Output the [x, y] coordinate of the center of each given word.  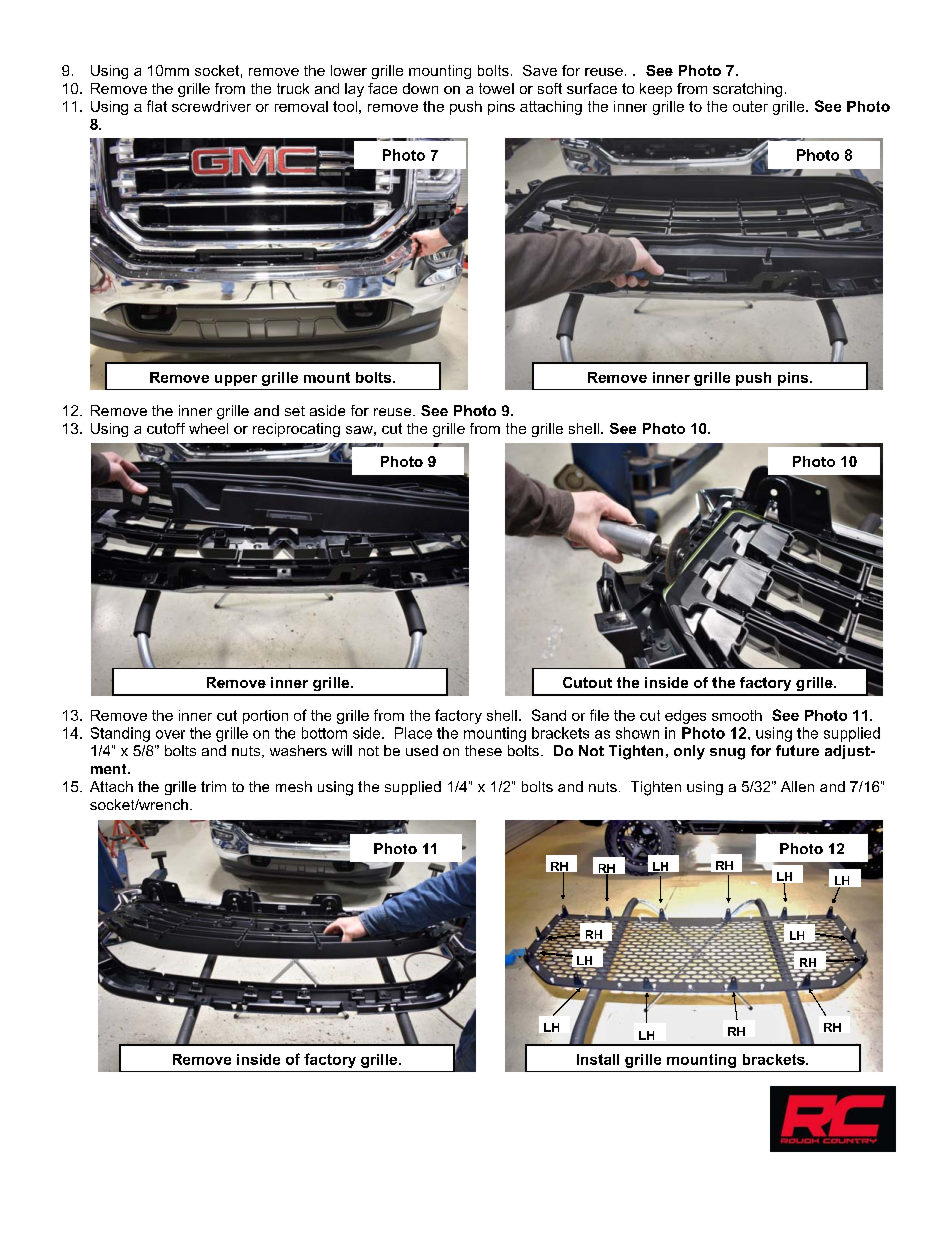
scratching [747, 90]
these [483, 750]
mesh [294, 786]
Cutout [587, 682]
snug [727, 754]
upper [236, 380]
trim [213, 786]
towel [496, 88]
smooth [737, 715]
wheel [208, 428]
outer [750, 106]
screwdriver [211, 106]
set [295, 411]
